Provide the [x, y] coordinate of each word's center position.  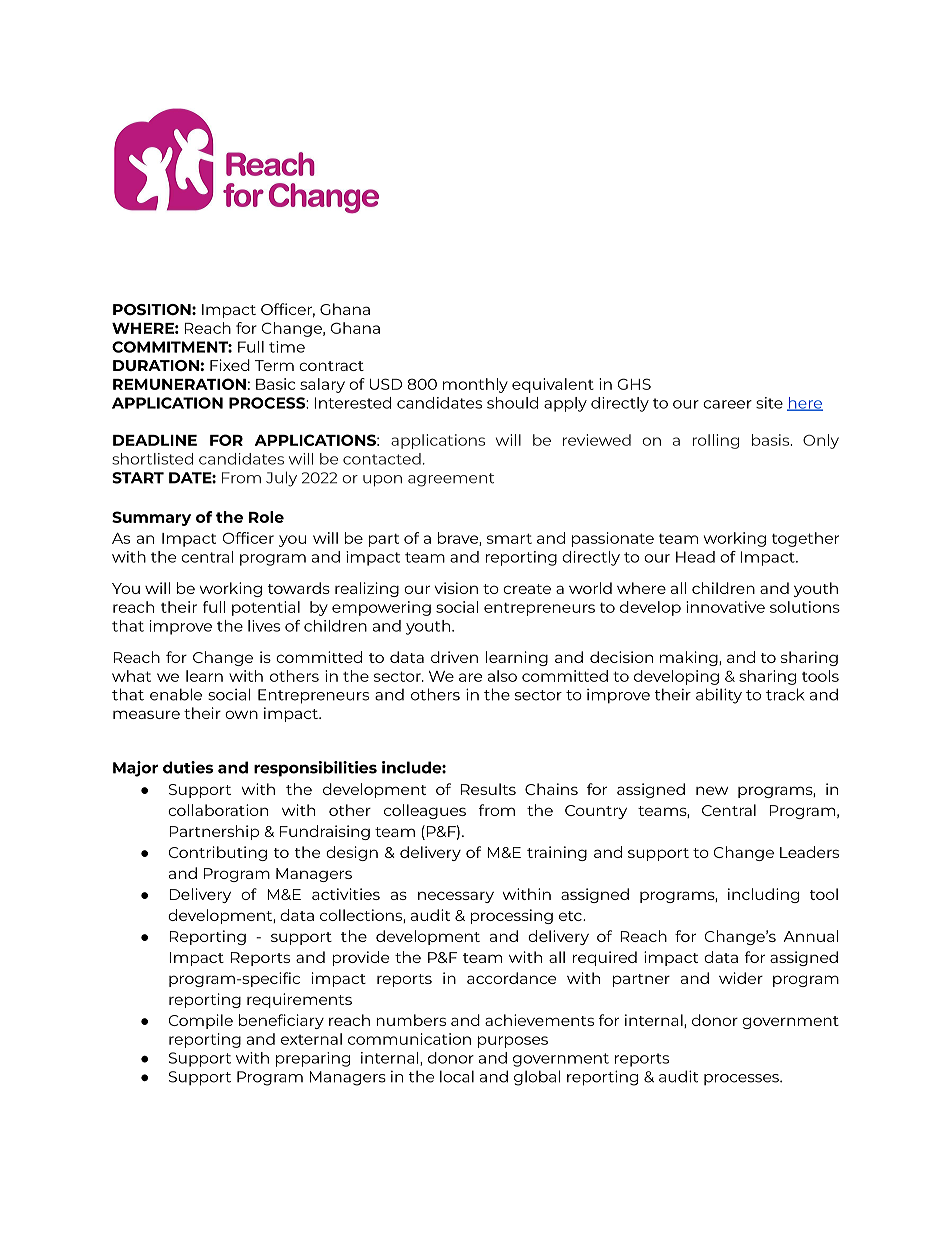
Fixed [230, 365]
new [712, 790]
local [457, 1076]
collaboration [218, 810]
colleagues [425, 811]
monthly [475, 385]
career [727, 404]
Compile [201, 1021]
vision [456, 588]
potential [266, 608]
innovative [725, 607]
